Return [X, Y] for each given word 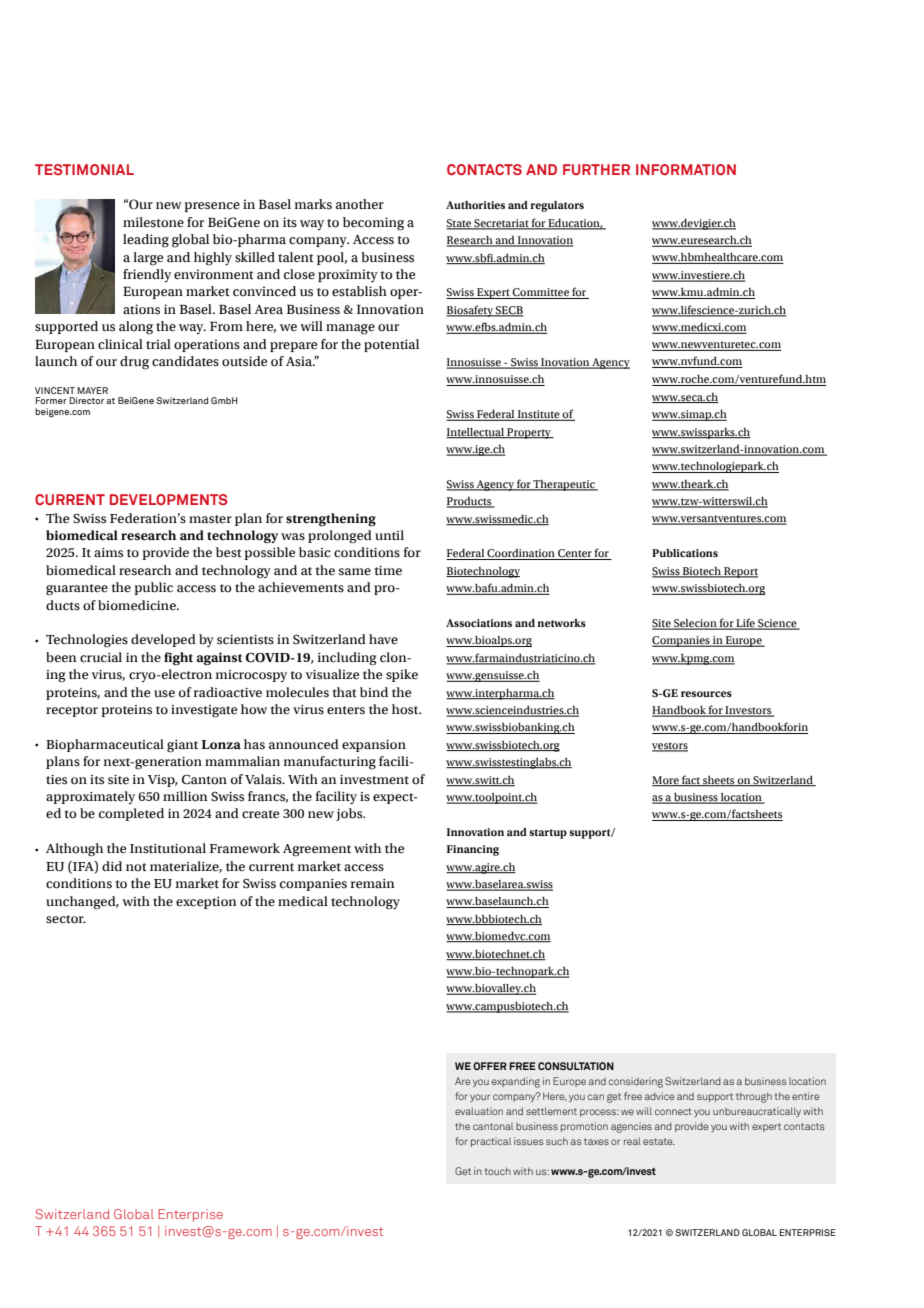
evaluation [479, 1111]
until [389, 535]
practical [491, 1142]
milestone [153, 222]
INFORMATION [686, 169]
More [666, 781]
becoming [373, 224]
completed [131, 814]
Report [740, 572]
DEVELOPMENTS [169, 499]
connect [673, 1111]
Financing [473, 850]
